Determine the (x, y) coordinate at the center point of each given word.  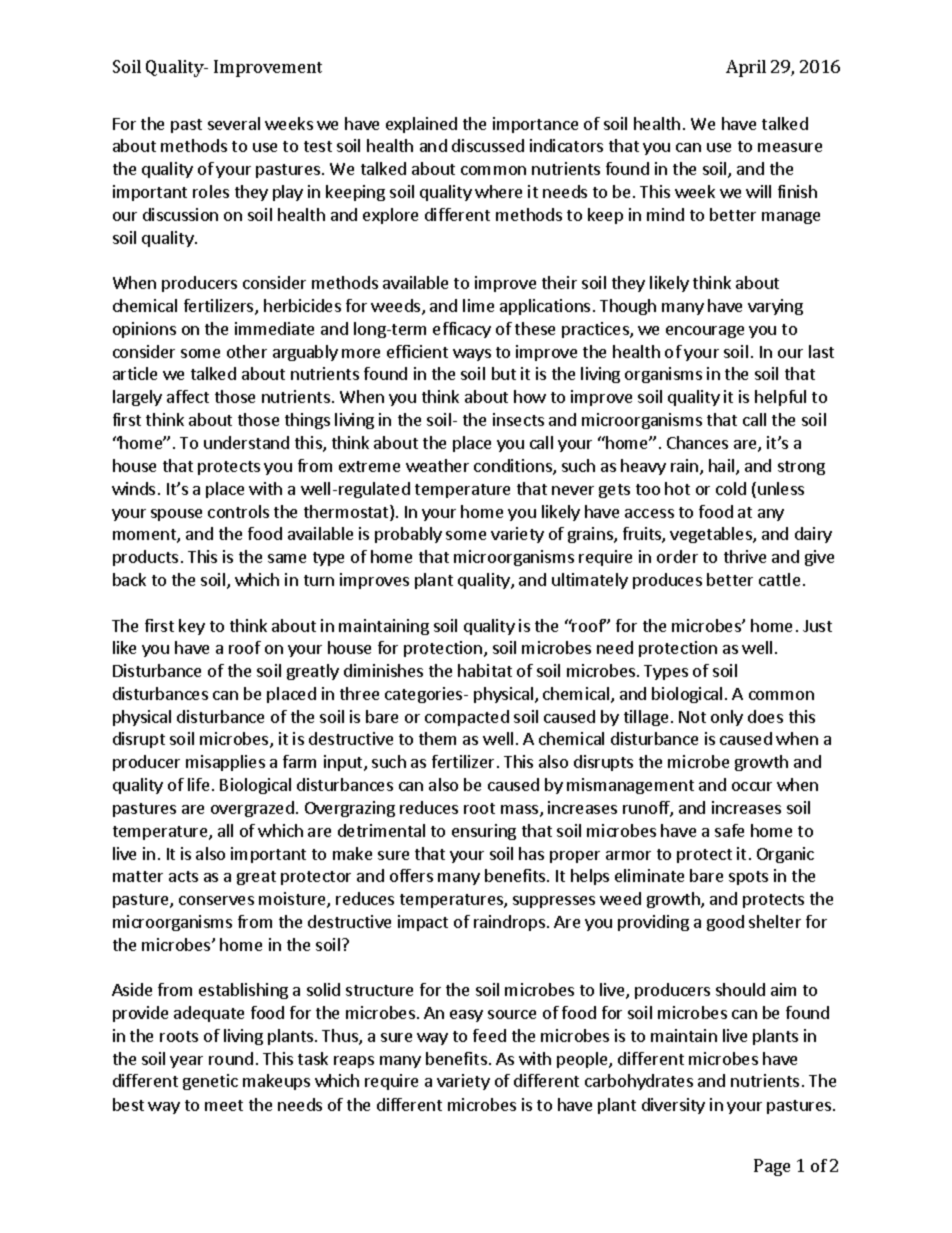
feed (489, 1035)
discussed (488, 145)
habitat (485, 670)
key (192, 627)
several (234, 123)
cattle (779, 579)
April (746, 68)
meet (224, 1105)
